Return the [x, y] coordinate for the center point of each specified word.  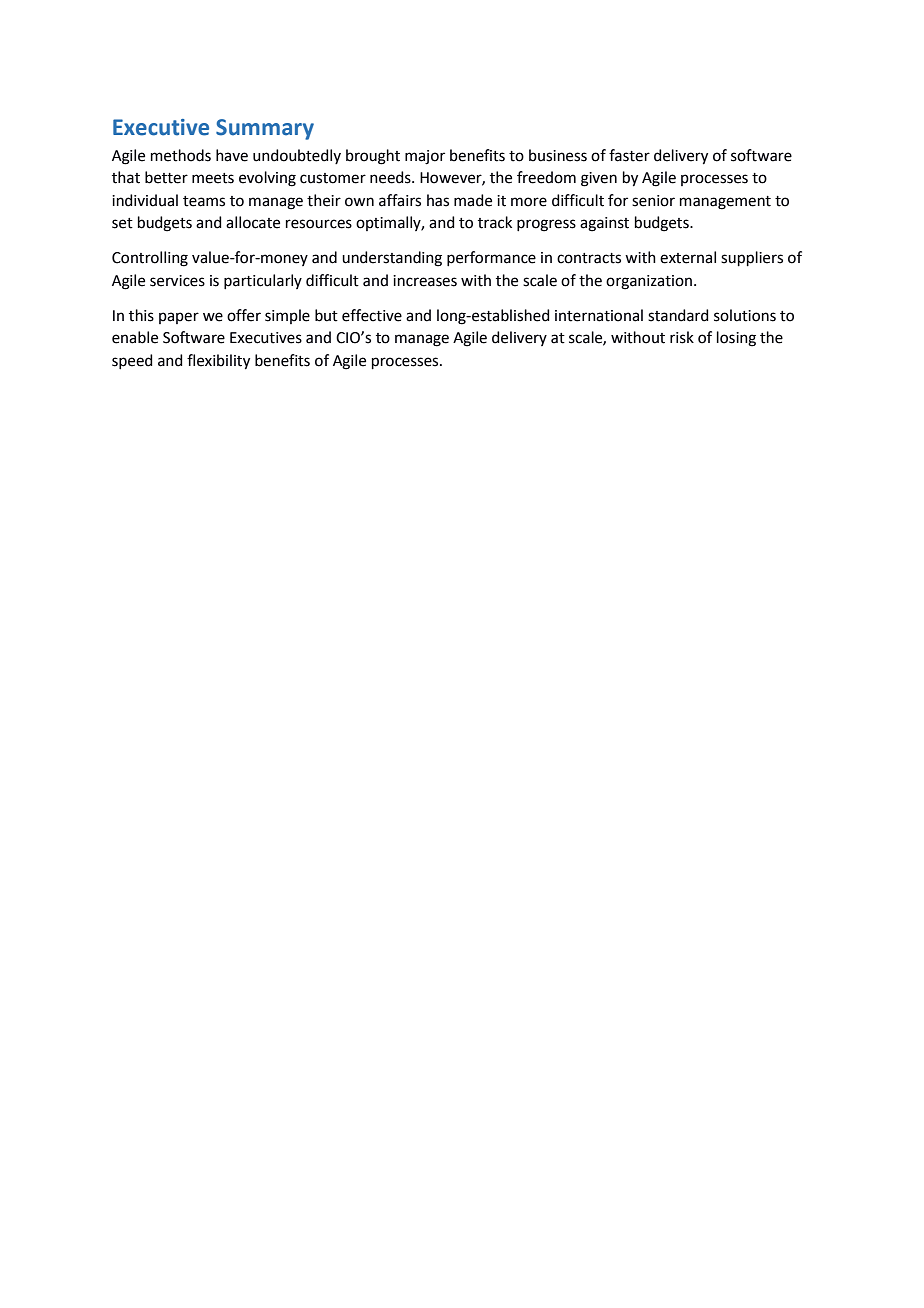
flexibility [218, 362]
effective [372, 315]
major [425, 157]
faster [629, 155]
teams [204, 201]
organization [649, 282]
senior [653, 201]
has [438, 200]
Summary [265, 129]
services [177, 281]
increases [425, 281]
